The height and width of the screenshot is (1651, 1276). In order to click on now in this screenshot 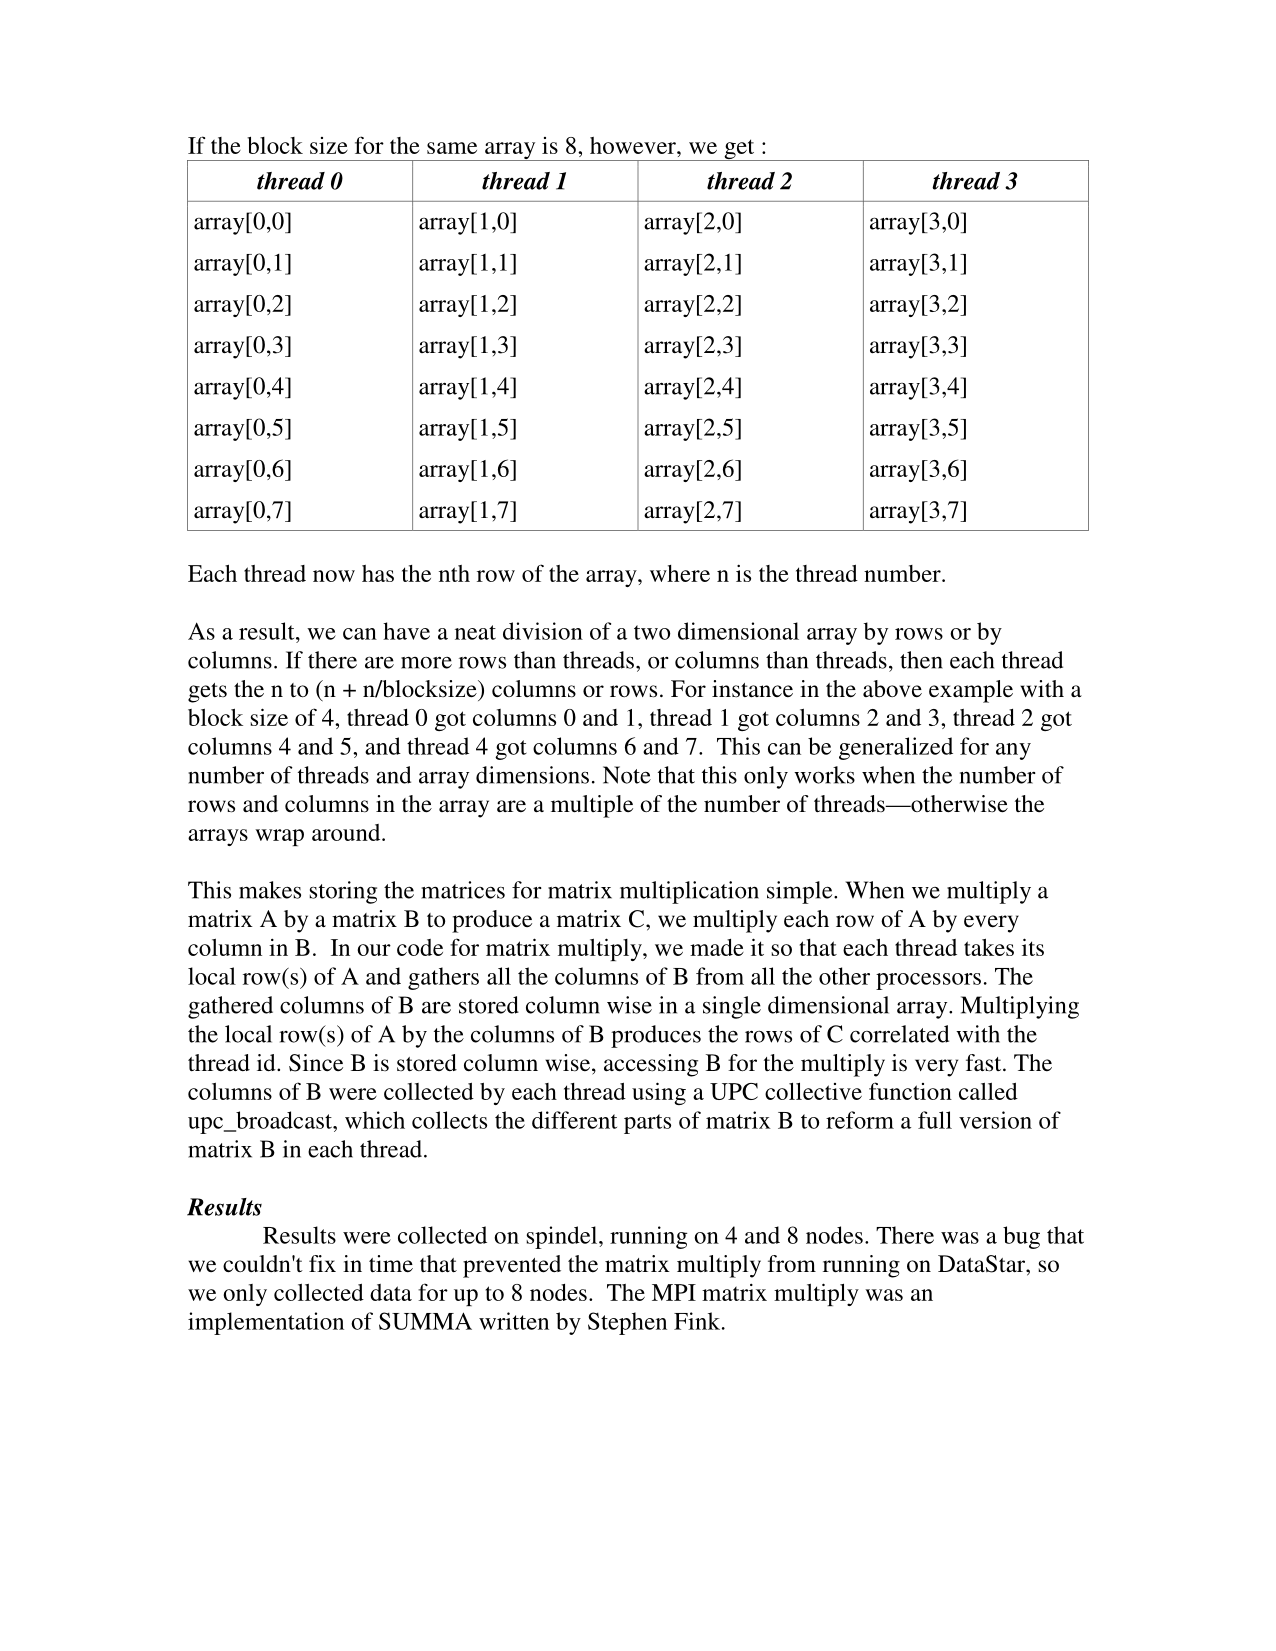, I will do `click(334, 576)`.
